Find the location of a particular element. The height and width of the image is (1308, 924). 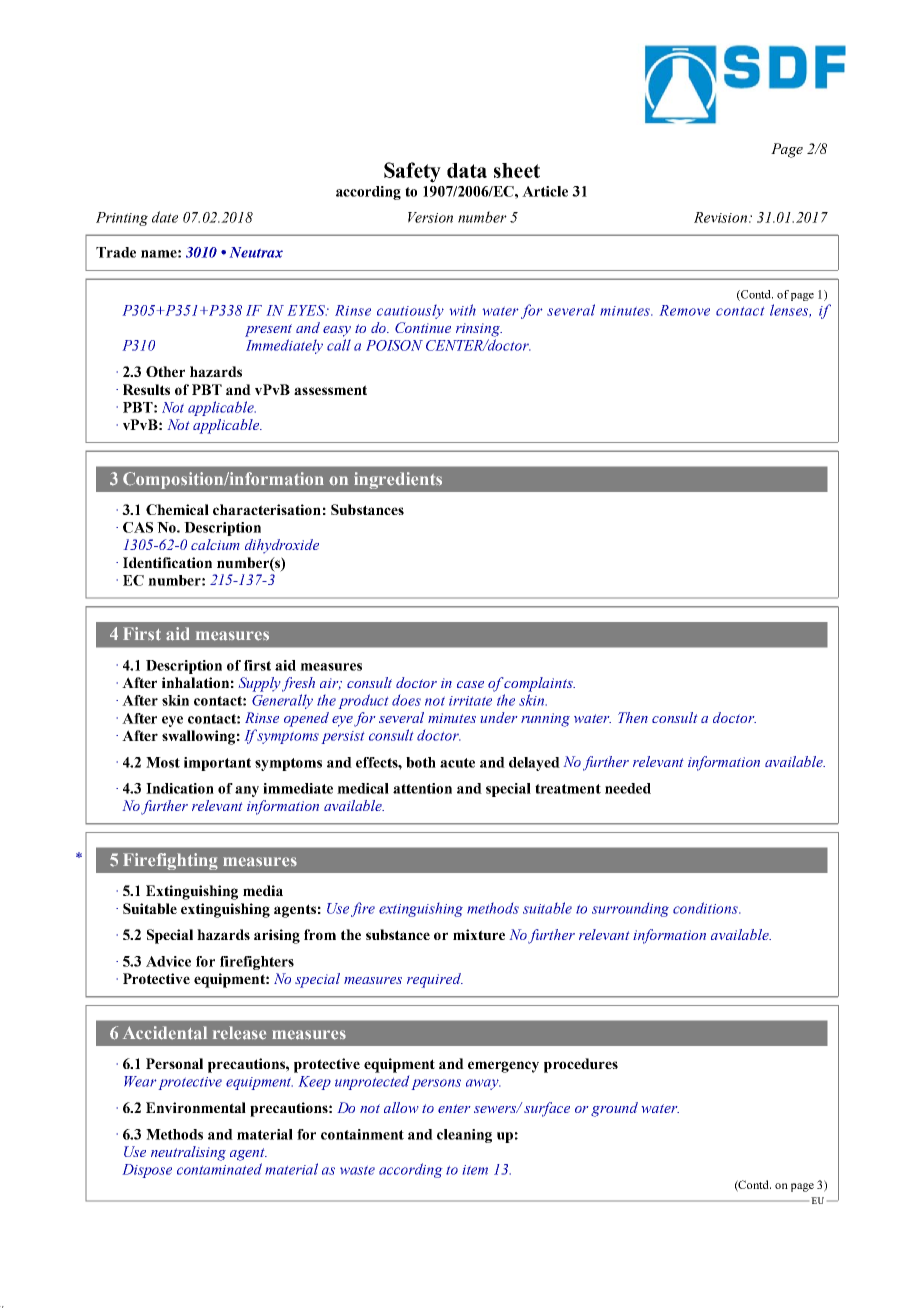

neutralising is located at coordinates (188, 1153).
